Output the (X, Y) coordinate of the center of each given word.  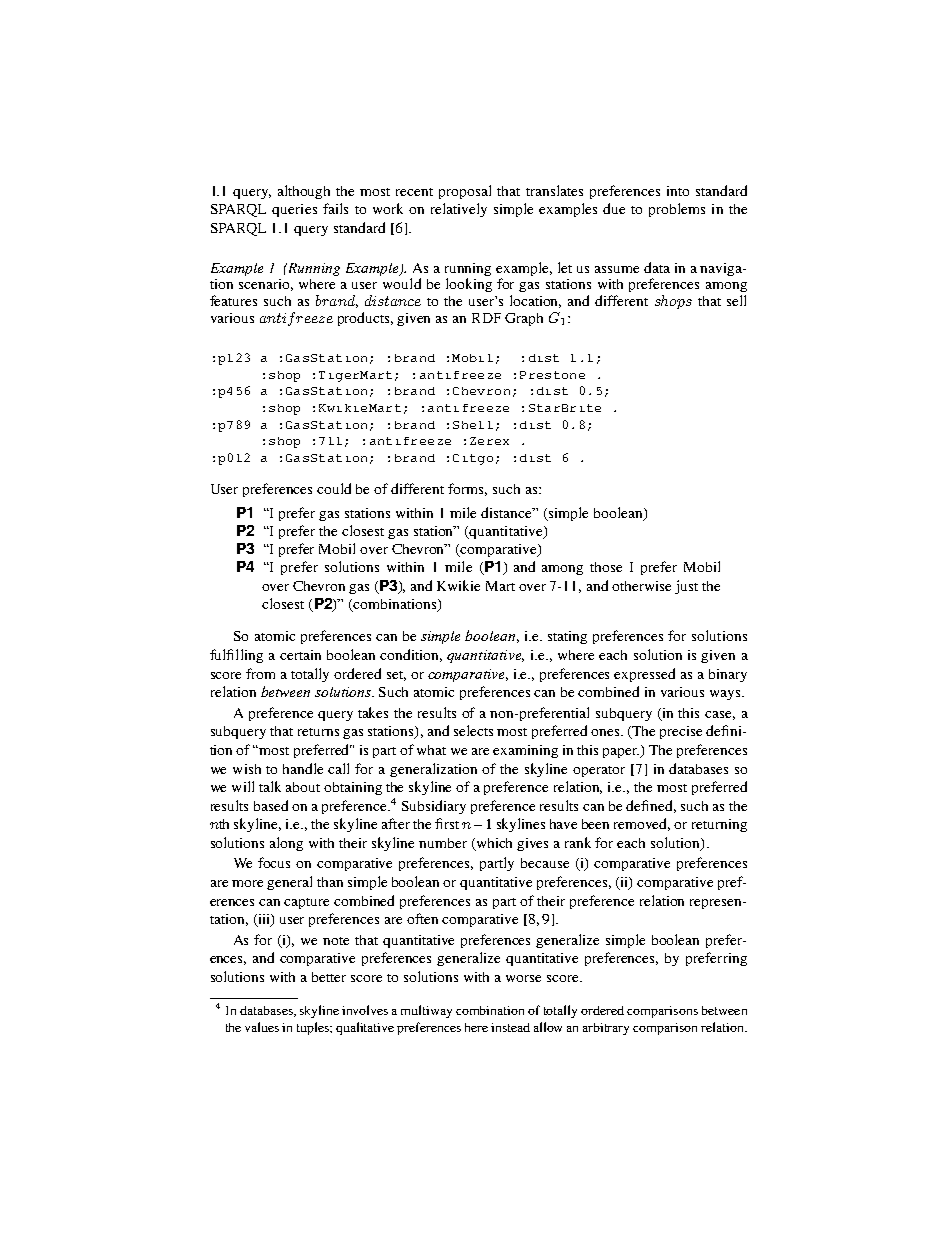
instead (510, 1027)
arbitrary (606, 1029)
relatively (459, 210)
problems (677, 210)
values (262, 1027)
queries (294, 210)
